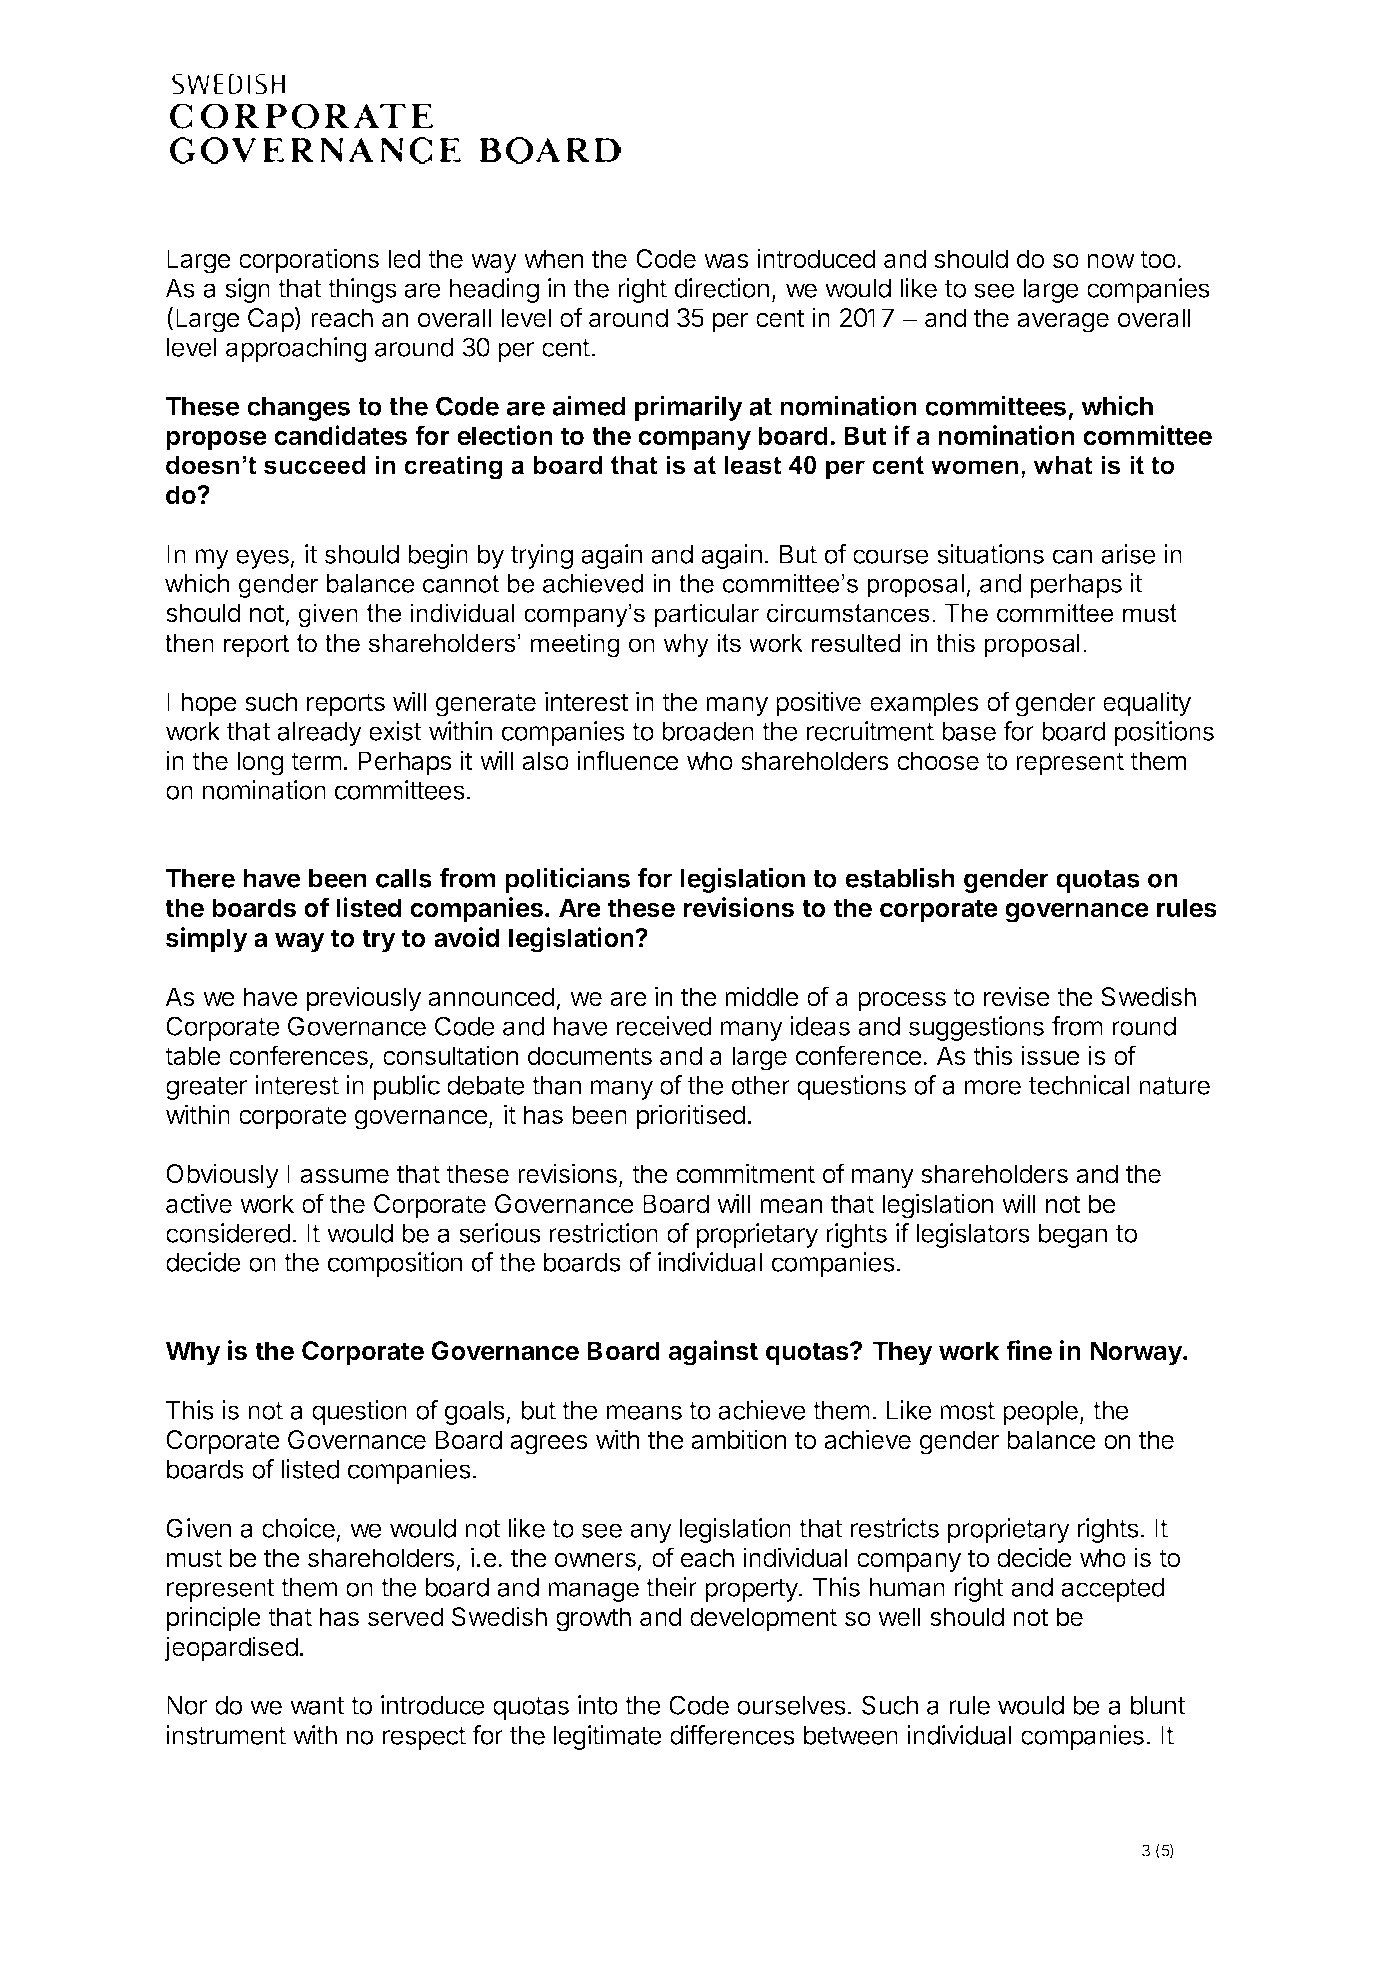 The image size is (1390, 1965). I want to click on differences, so click(732, 1735).
